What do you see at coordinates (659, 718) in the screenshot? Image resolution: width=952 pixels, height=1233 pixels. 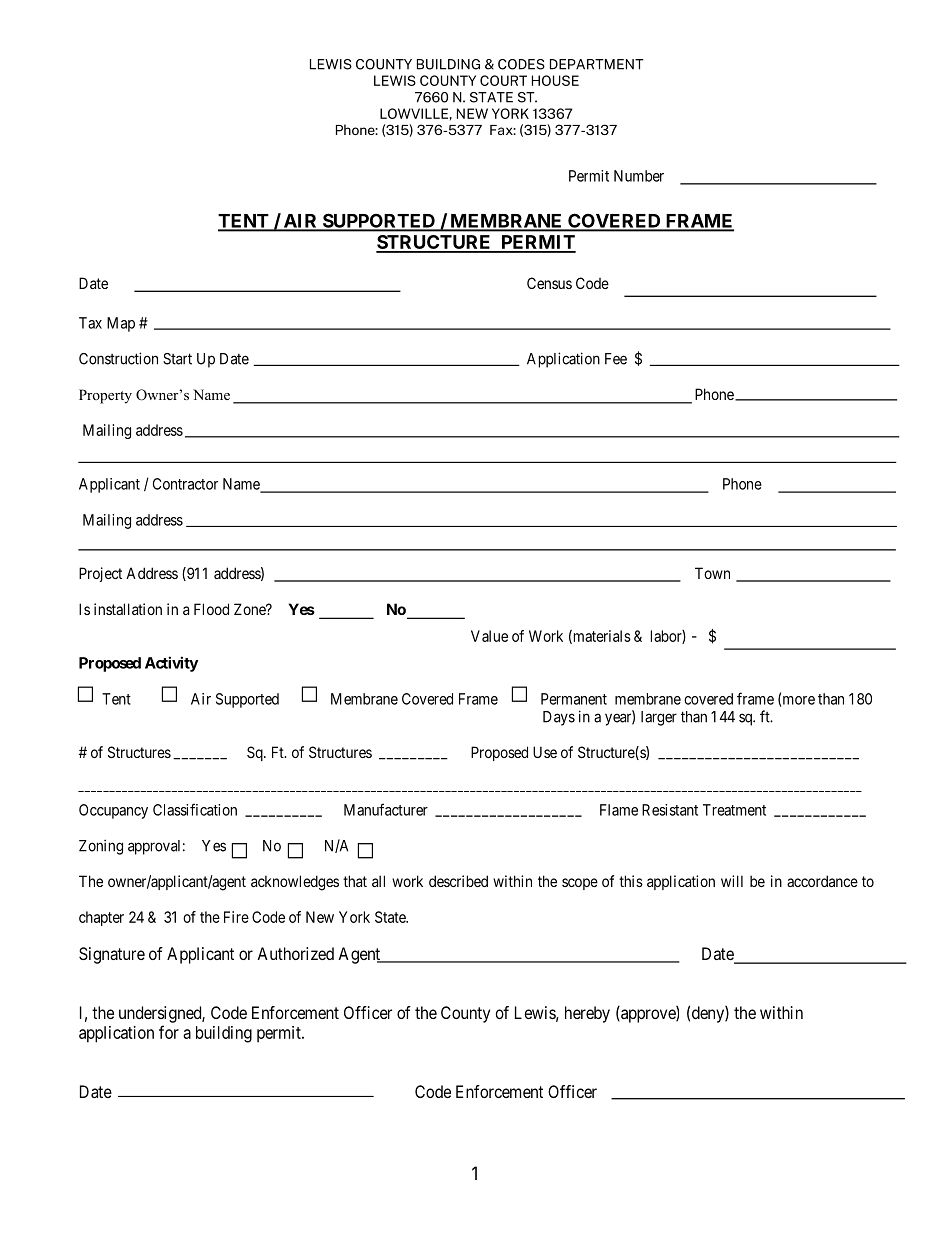 I see `larger` at bounding box center [659, 718].
